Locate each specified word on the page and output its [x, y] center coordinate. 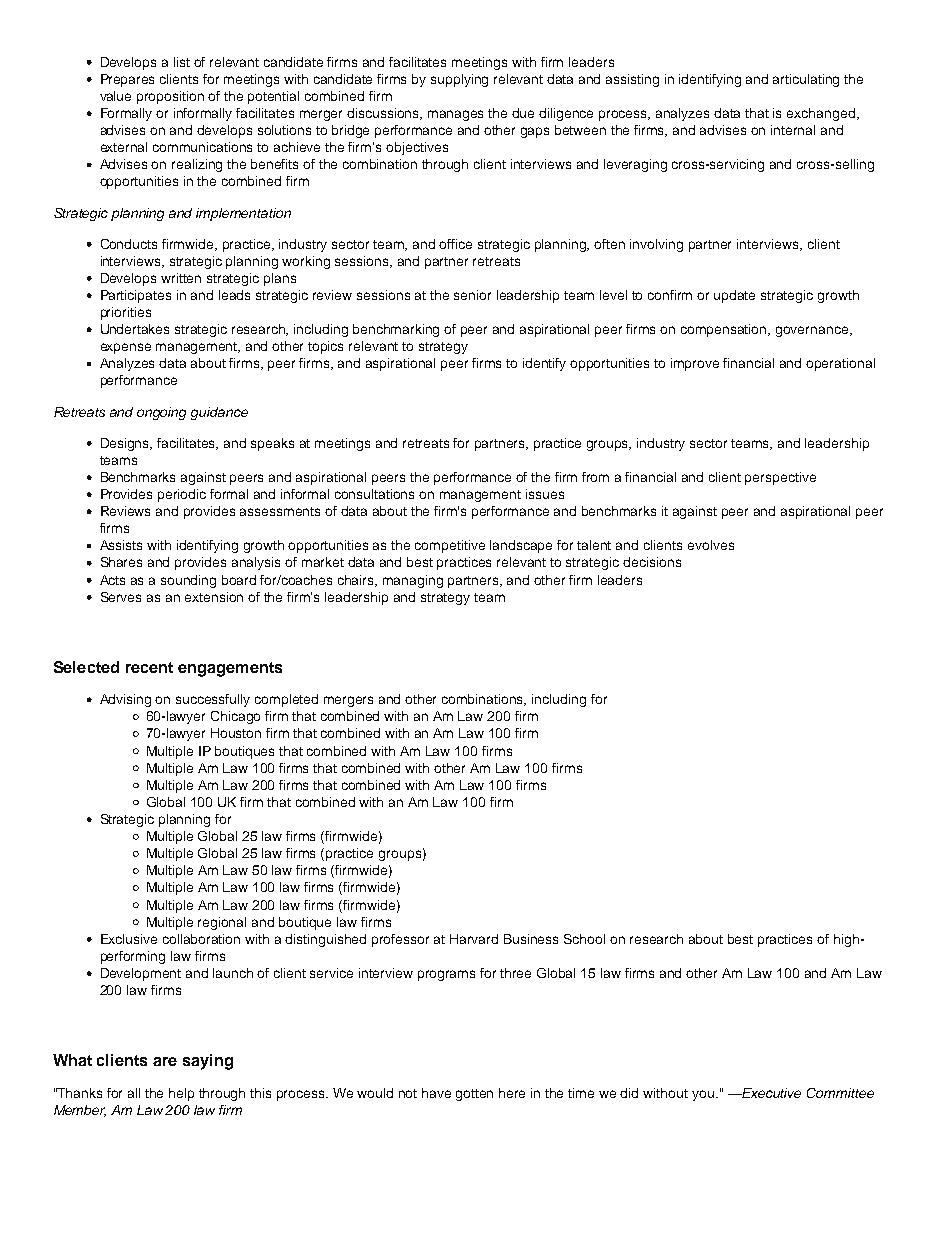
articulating [806, 80]
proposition [170, 97]
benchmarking [396, 330]
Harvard [474, 939]
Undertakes [135, 329]
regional [222, 923]
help [181, 1094]
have [436, 1093]
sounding [188, 581]
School [584, 939]
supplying [459, 80]
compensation [725, 330]
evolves [711, 545]
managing [413, 581]
